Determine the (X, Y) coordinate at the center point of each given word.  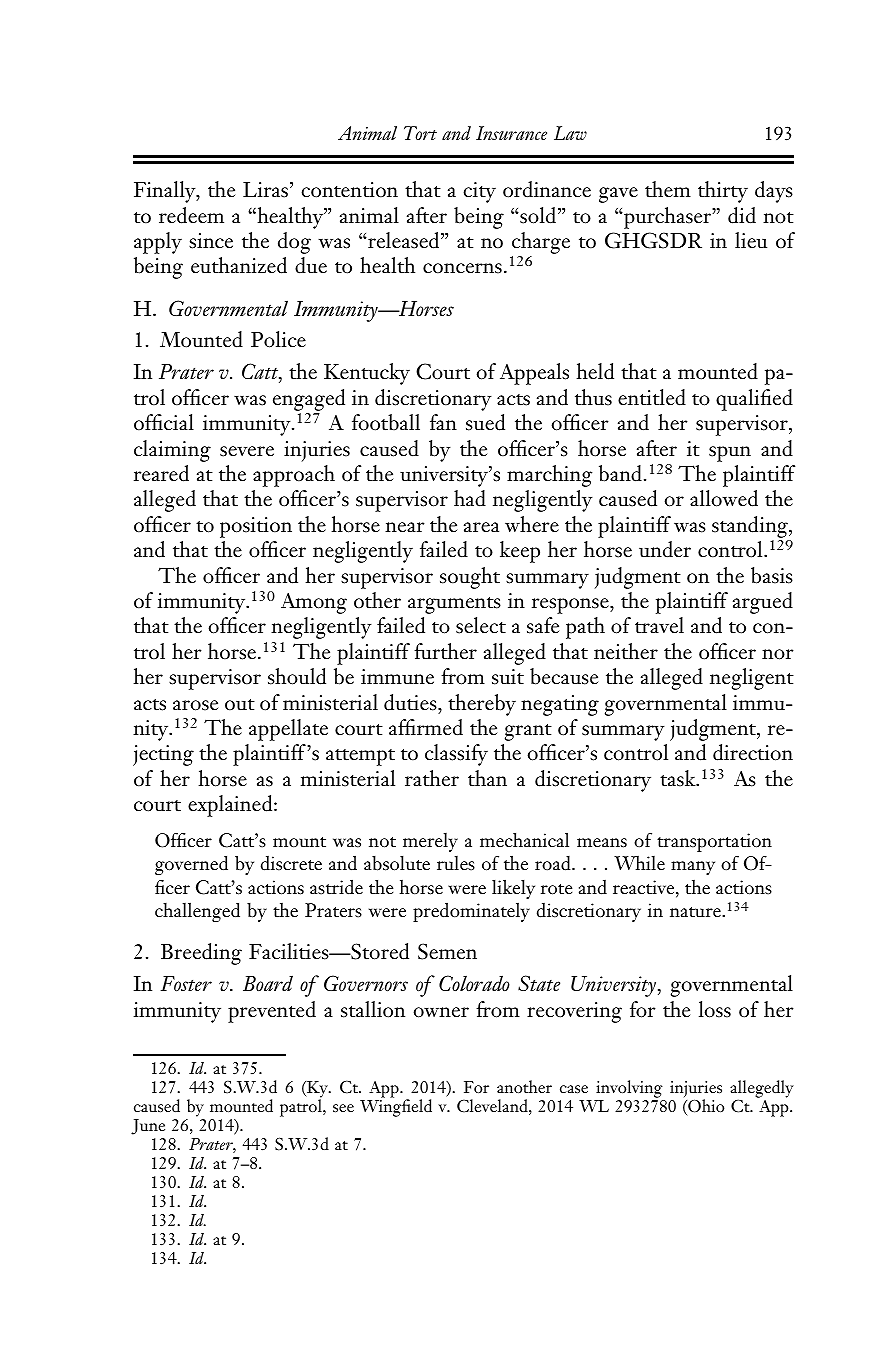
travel (659, 625)
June (148, 1127)
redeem (191, 215)
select (481, 625)
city (479, 192)
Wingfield (396, 1107)
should (297, 676)
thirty (723, 192)
